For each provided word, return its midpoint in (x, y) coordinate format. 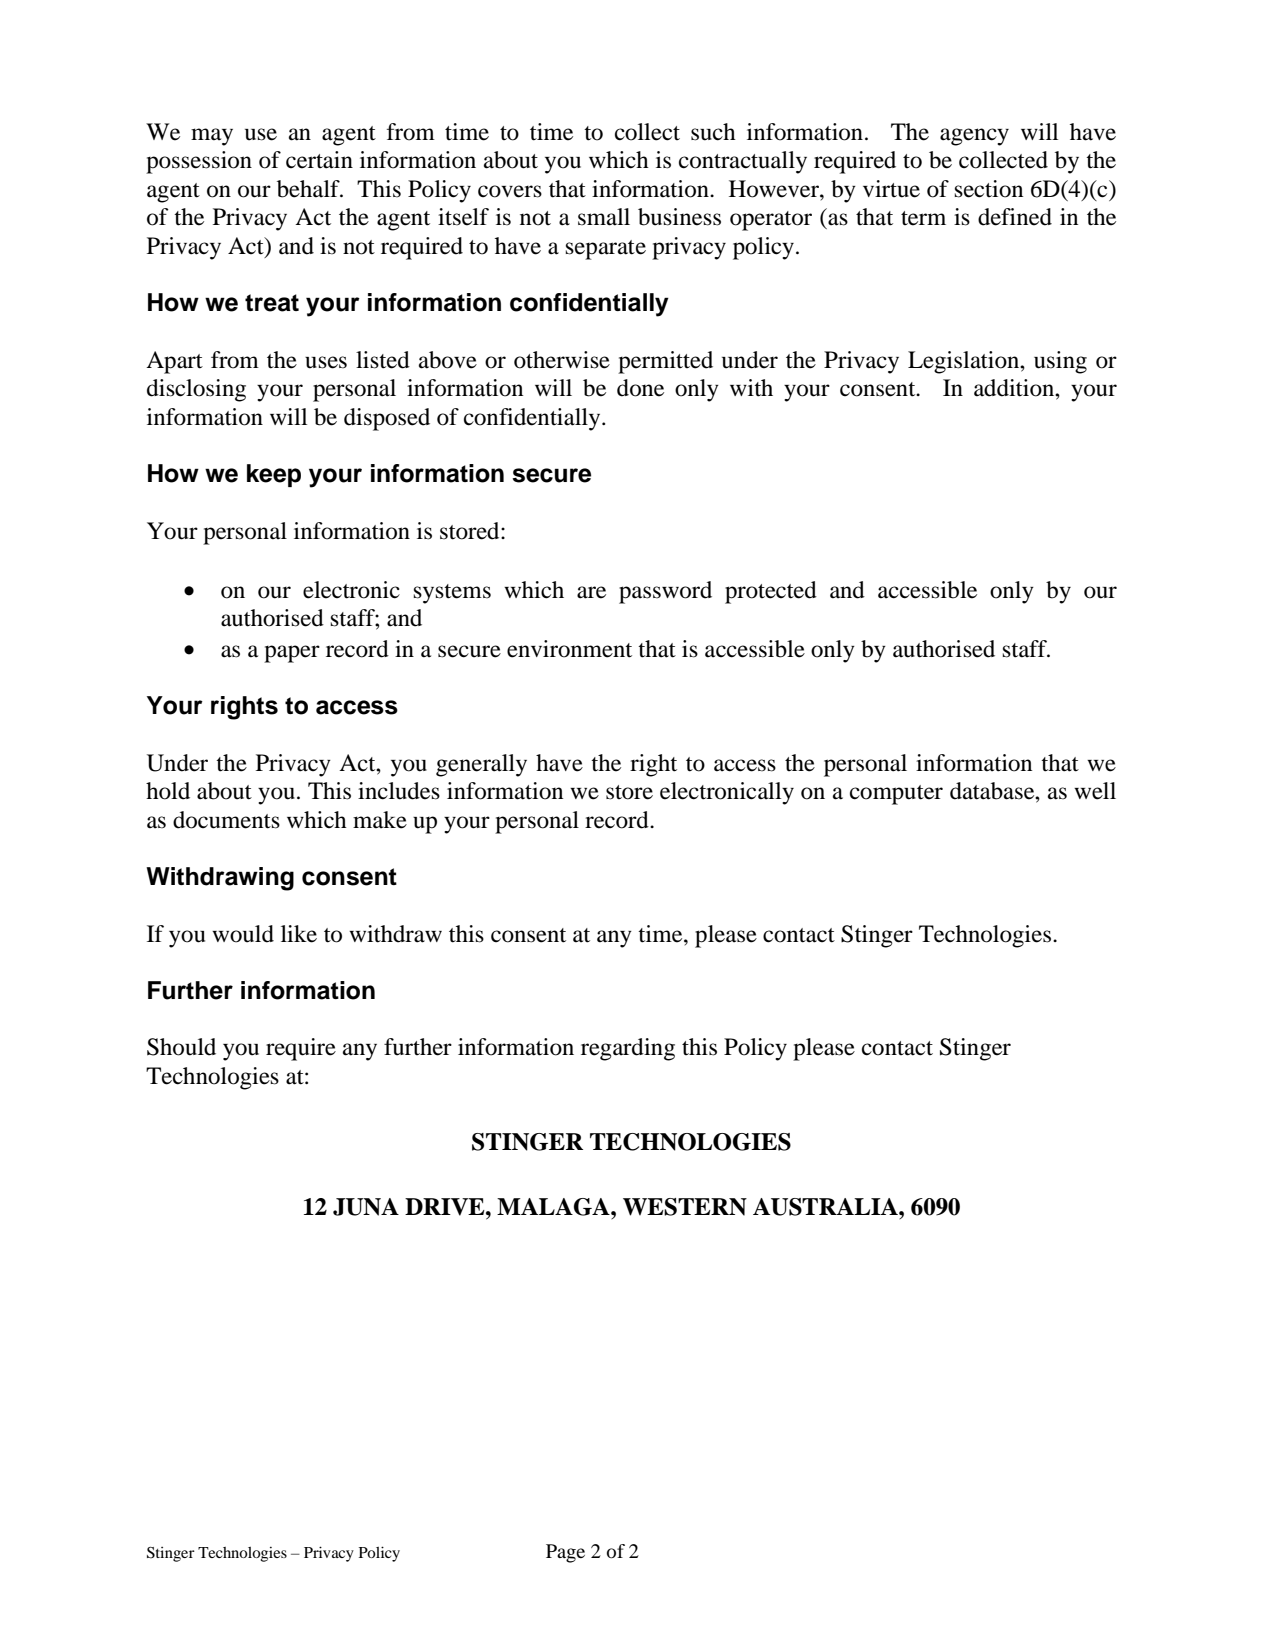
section (989, 189)
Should (181, 1047)
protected (771, 592)
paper (292, 654)
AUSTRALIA (826, 1207)
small (604, 217)
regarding (628, 1049)
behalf (309, 189)
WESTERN (685, 1207)
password (665, 592)
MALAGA (554, 1207)
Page (565, 1553)
